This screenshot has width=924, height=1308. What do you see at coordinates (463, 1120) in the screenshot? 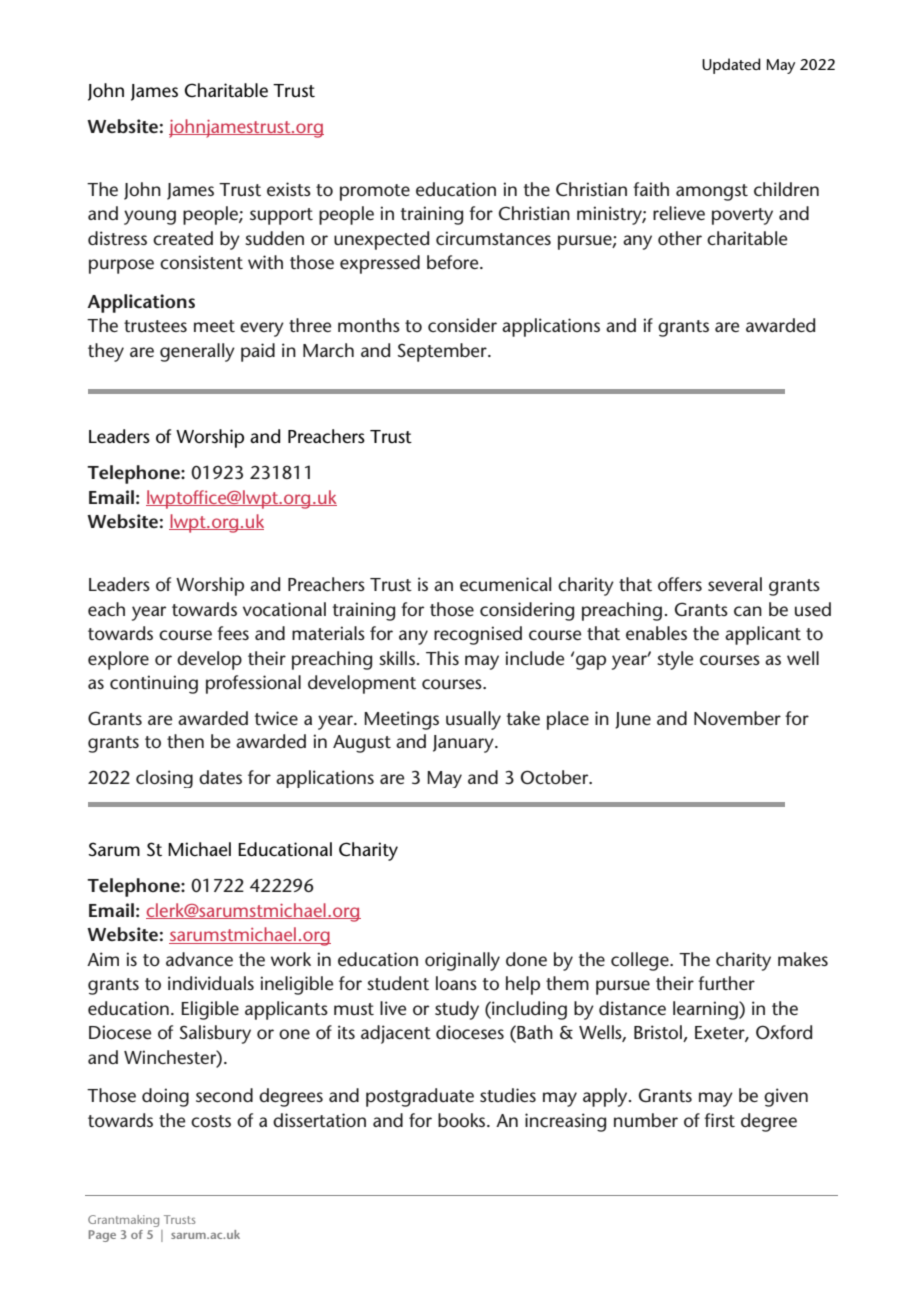
I see `books` at bounding box center [463, 1120].
